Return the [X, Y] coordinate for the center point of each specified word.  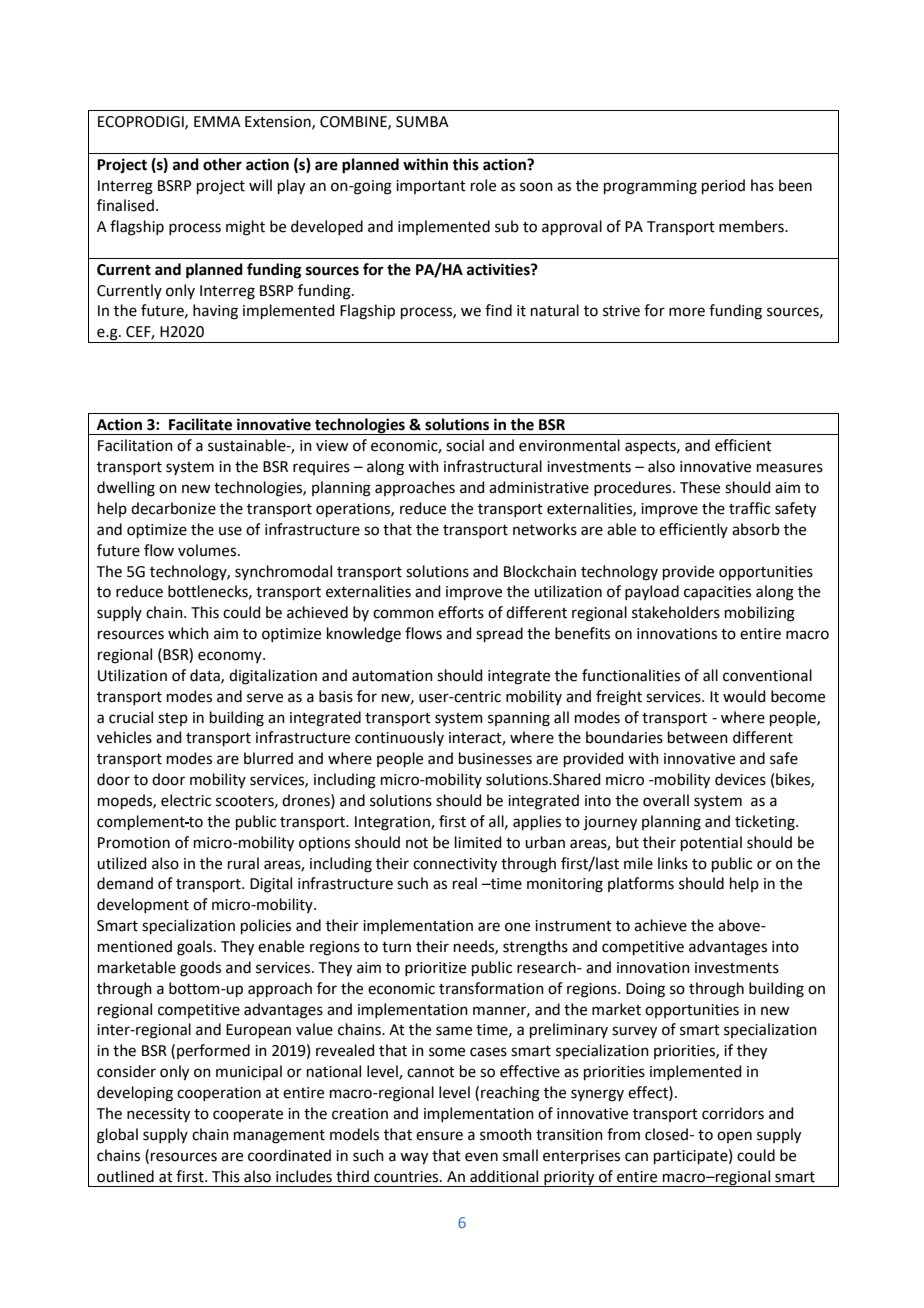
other [222, 164]
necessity [158, 1115]
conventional [767, 675]
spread [499, 634]
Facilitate [200, 424]
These [700, 487]
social [465, 445]
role [483, 185]
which [188, 633]
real [465, 883]
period [723, 186]
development [143, 905]
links [673, 863]
